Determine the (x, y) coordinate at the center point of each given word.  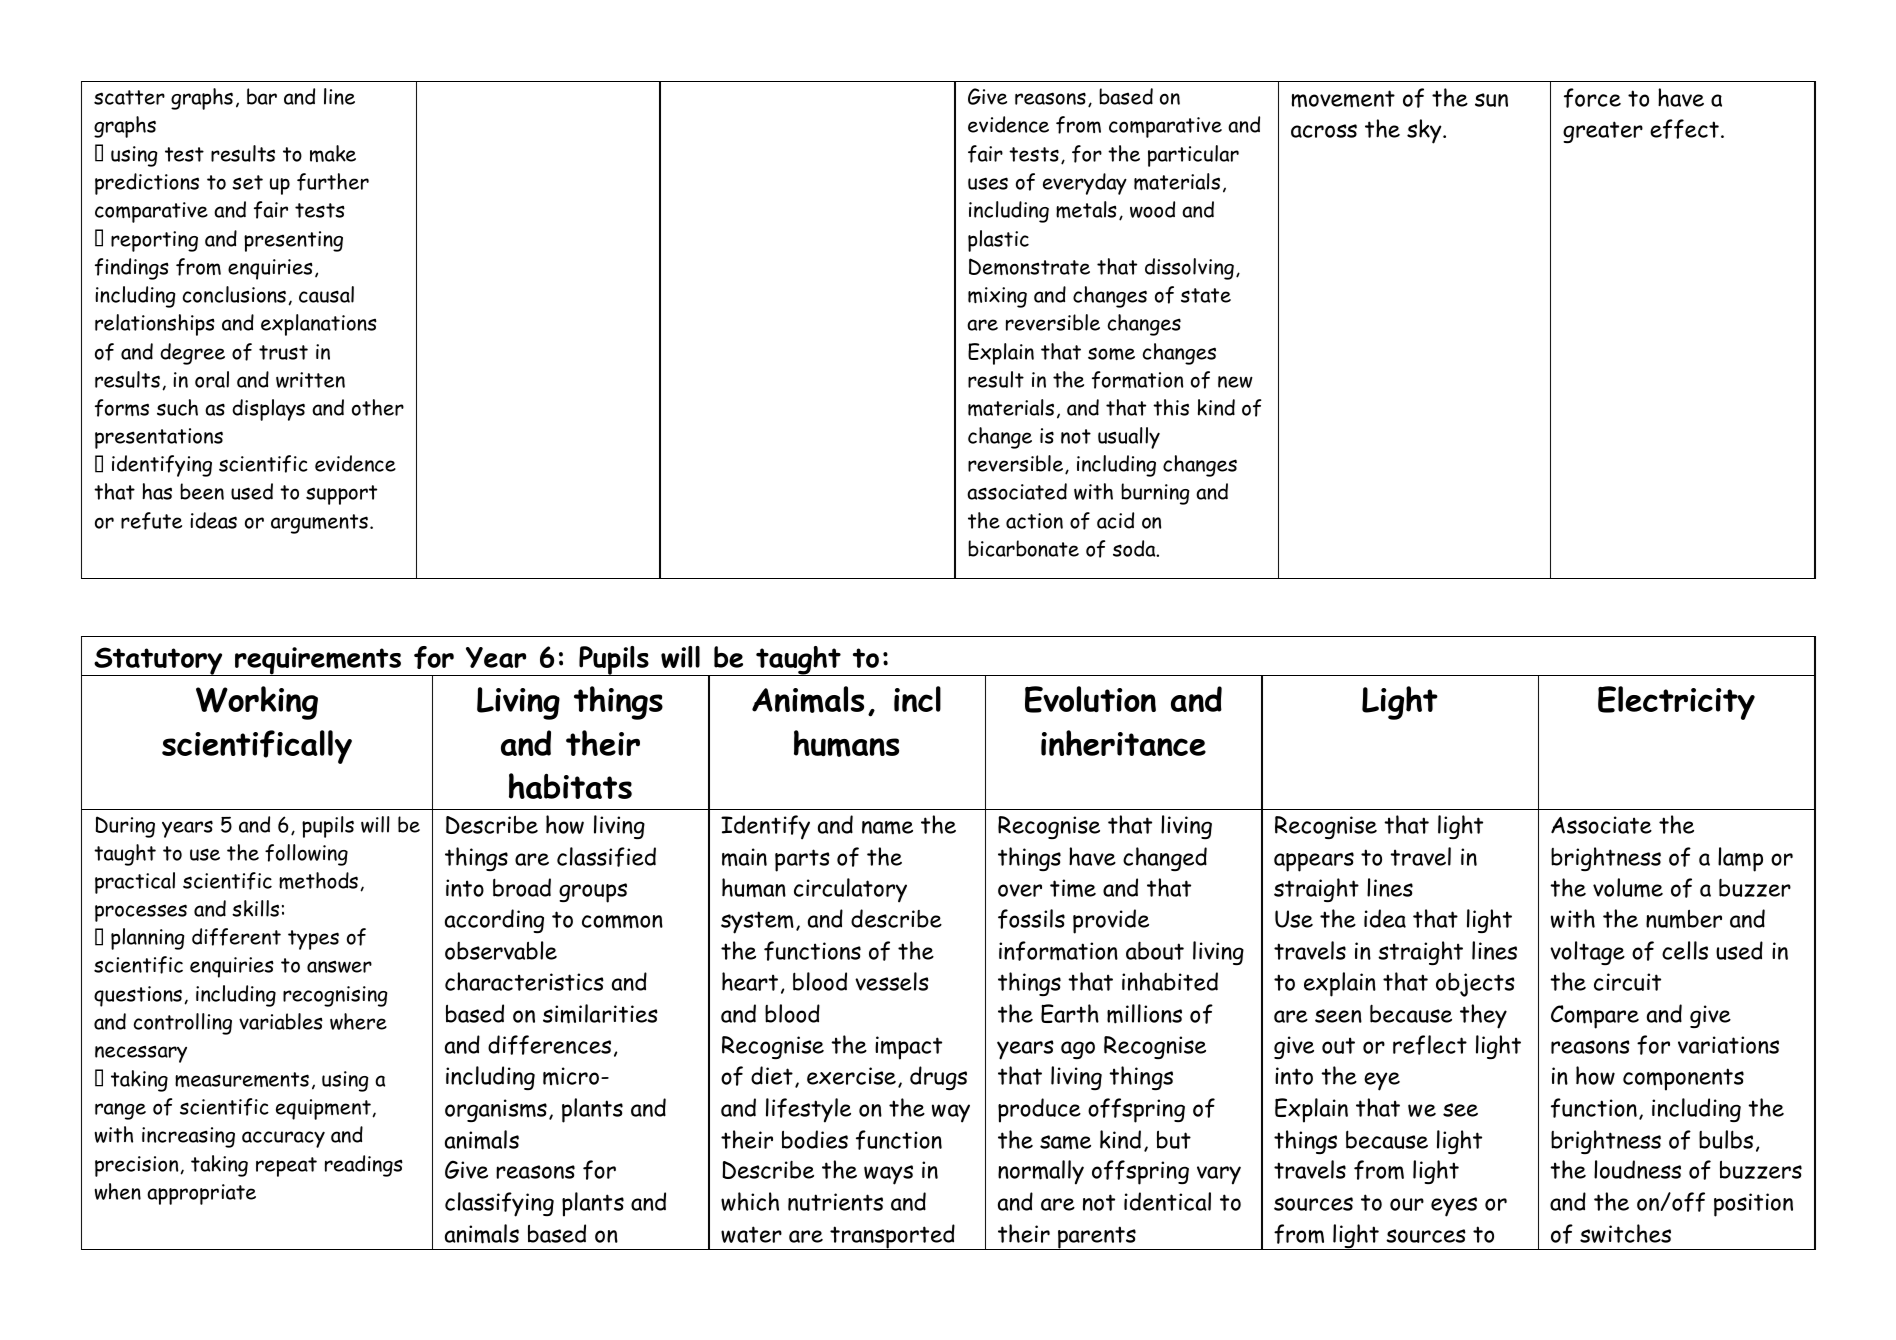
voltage (1587, 953)
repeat (286, 1167)
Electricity (1676, 703)
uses (988, 183)
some (1111, 353)
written (310, 380)
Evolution (1090, 699)
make (333, 153)
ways (888, 1175)
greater (1603, 132)
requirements (318, 661)
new (1235, 382)
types (313, 940)
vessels (892, 981)
